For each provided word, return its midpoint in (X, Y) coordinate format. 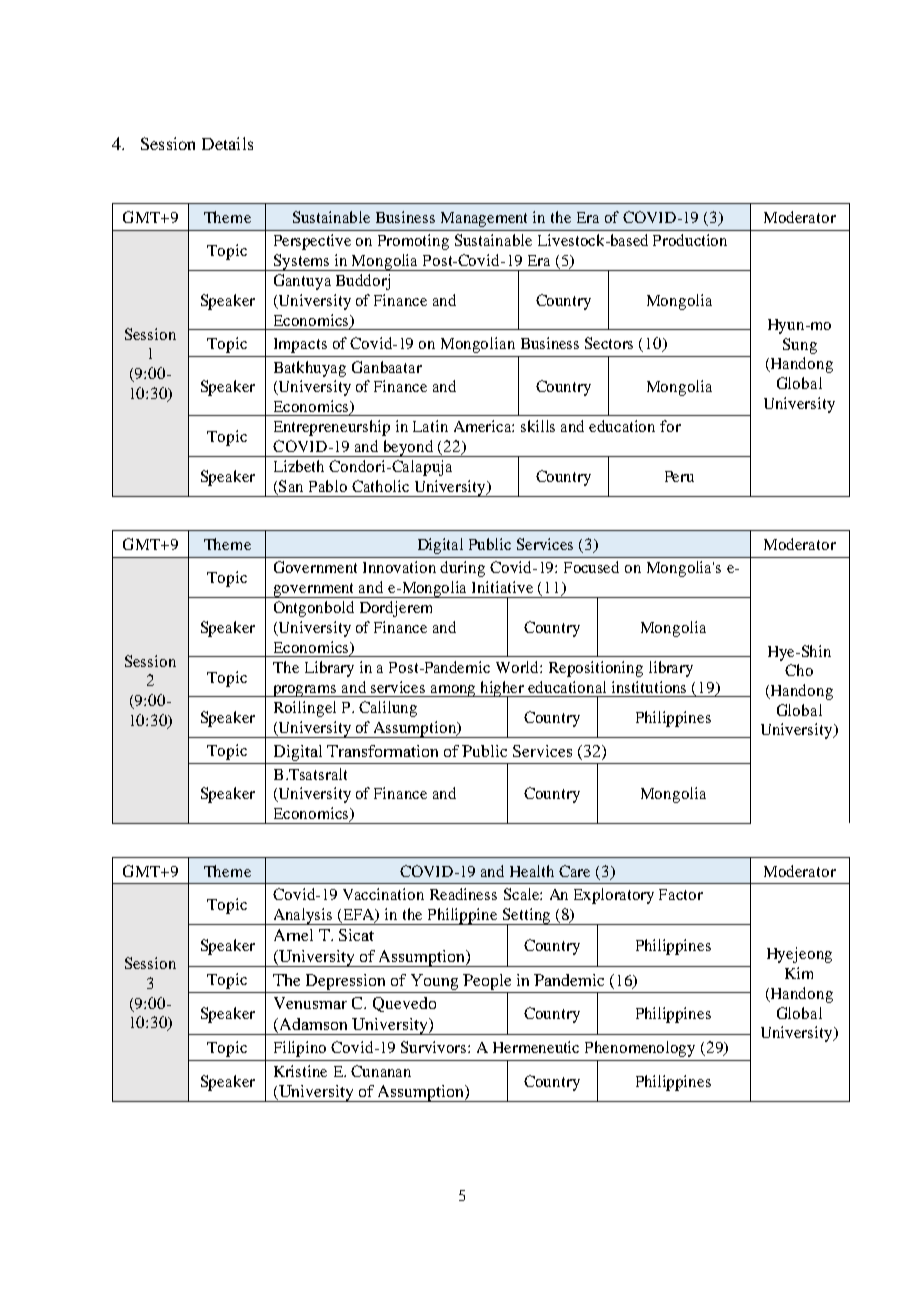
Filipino (300, 1049)
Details (227, 143)
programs (305, 691)
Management (484, 219)
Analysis (303, 916)
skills (538, 426)
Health (532, 871)
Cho (799, 670)
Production (690, 240)
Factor (681, 894)
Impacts (300, 345)
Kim (799, 973)
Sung (800, 346)
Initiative (502, 587)
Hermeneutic (536, 1047)
